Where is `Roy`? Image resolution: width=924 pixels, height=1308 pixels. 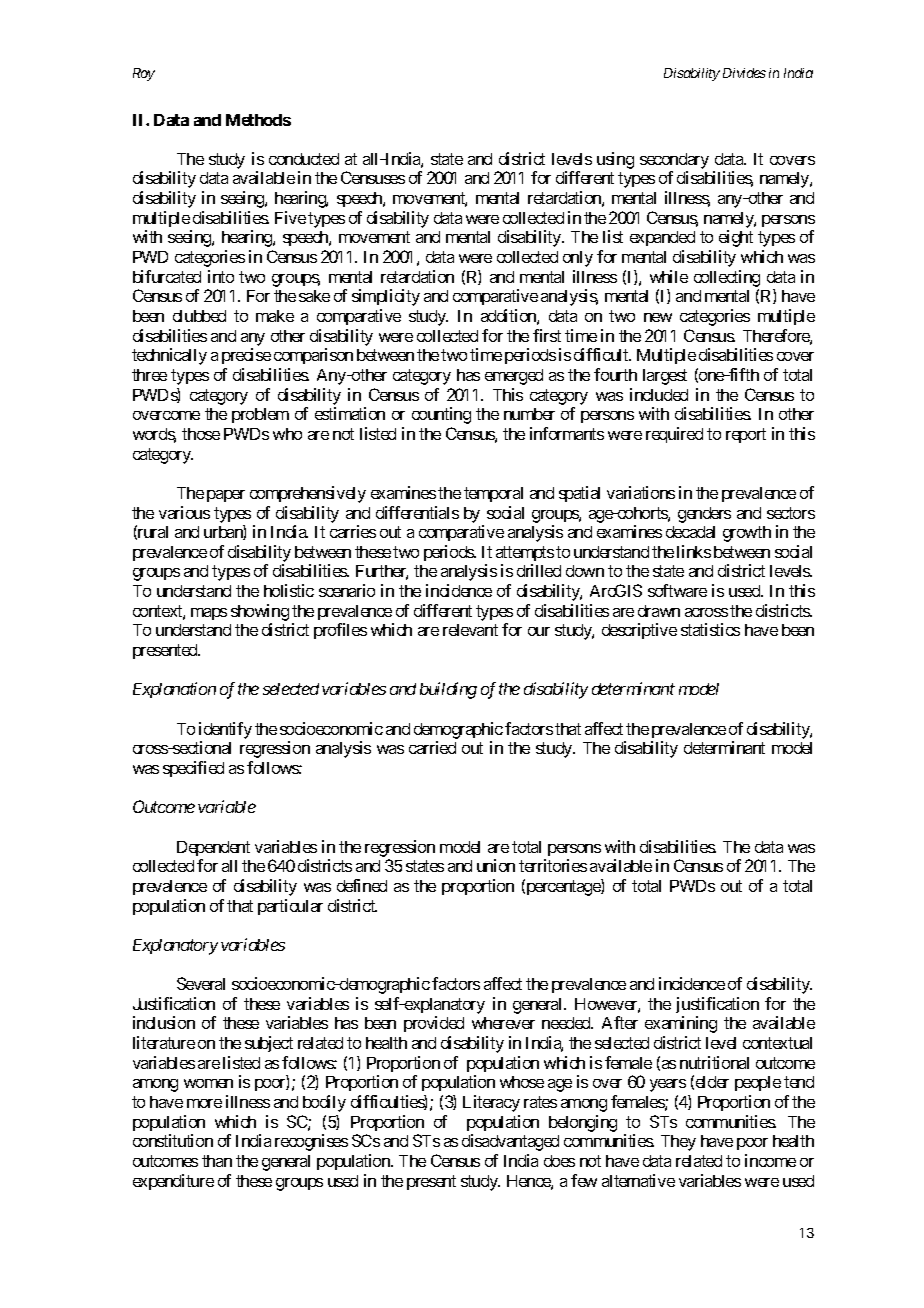
Roy is located at coordinates (144, 74).
